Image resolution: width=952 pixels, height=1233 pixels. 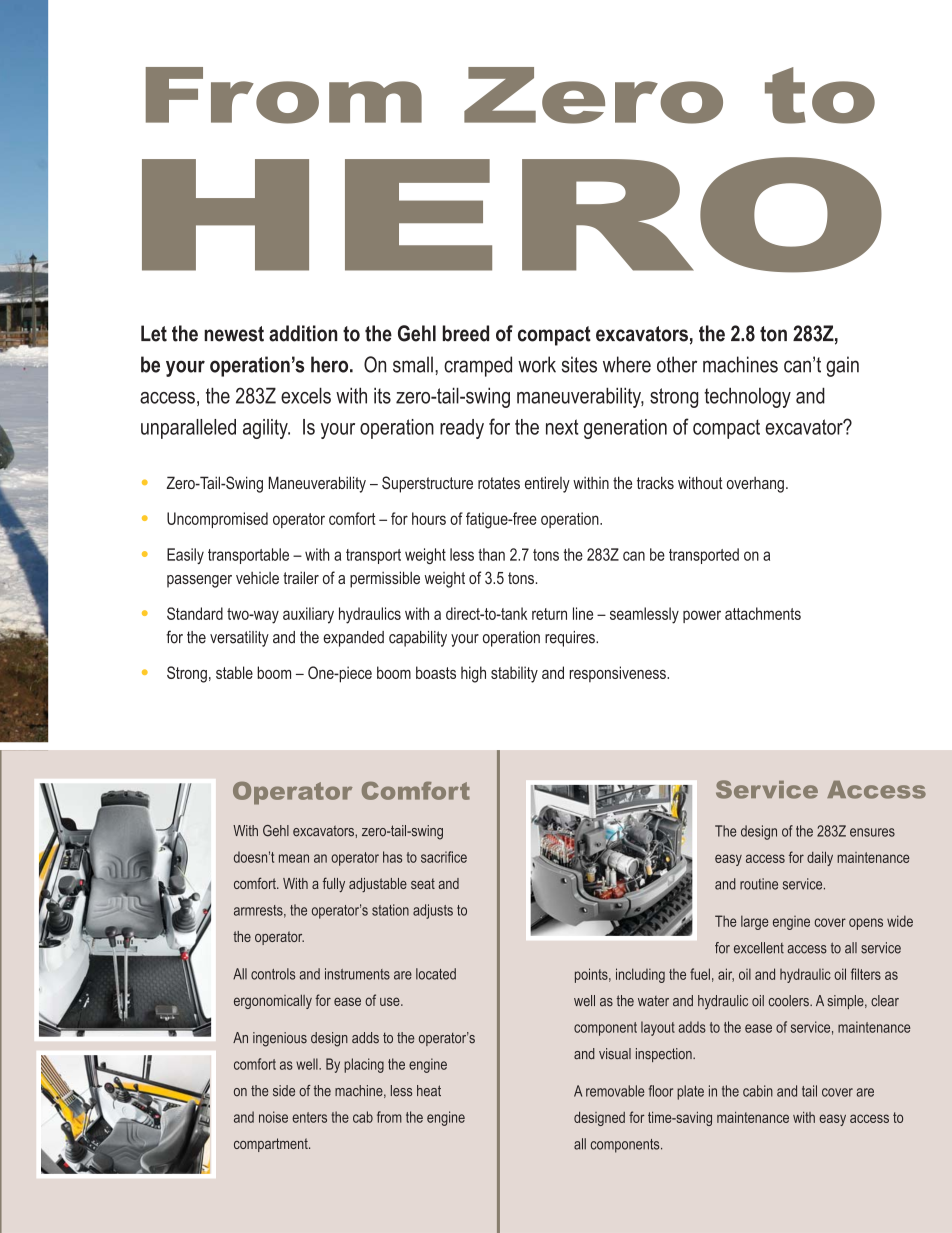 What do you see at coordinates (615, 1091) in the screenshot?
I see `removable` at bounding box center [615, 1091].
